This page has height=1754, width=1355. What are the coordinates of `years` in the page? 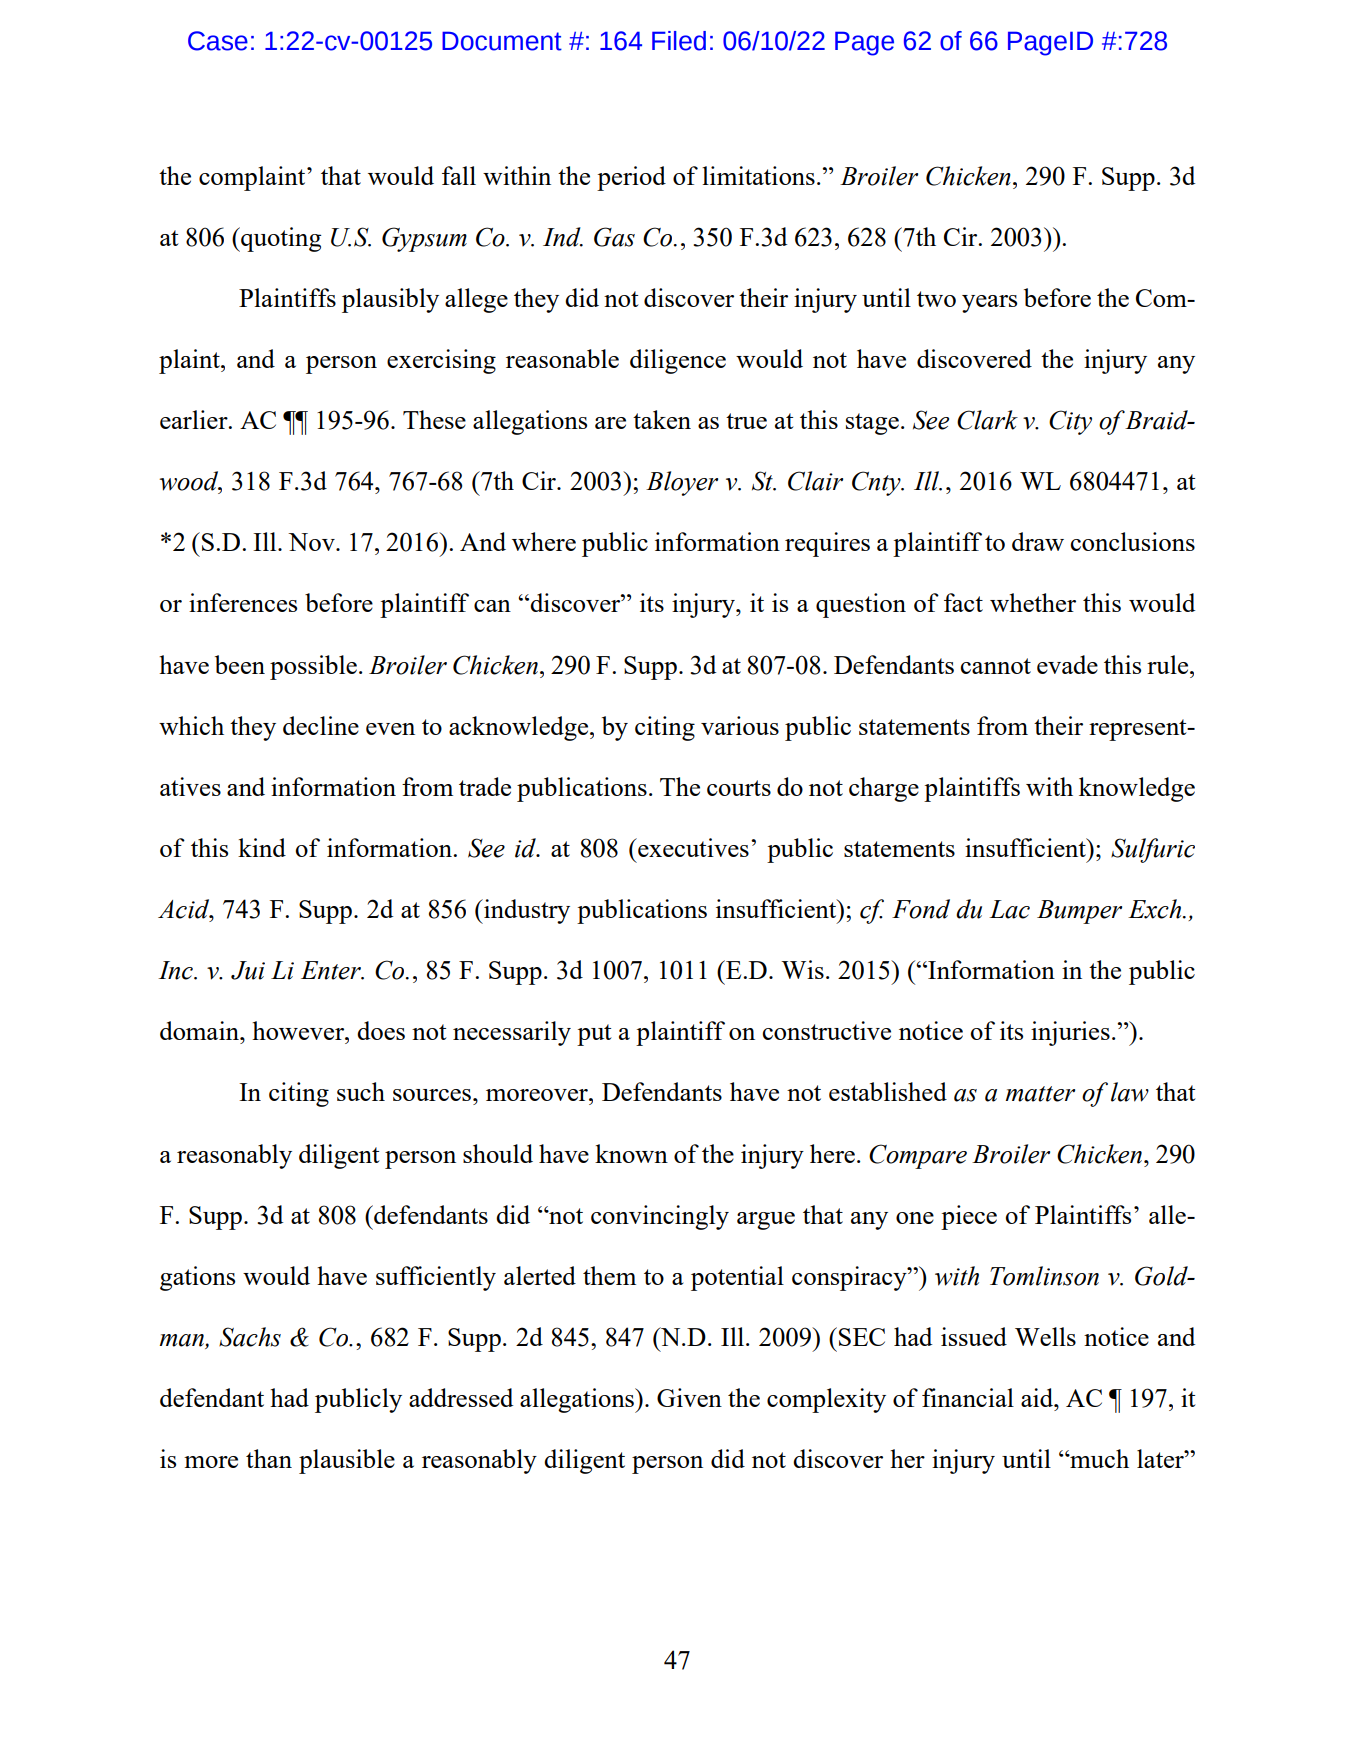 It's located at (989, 304).
